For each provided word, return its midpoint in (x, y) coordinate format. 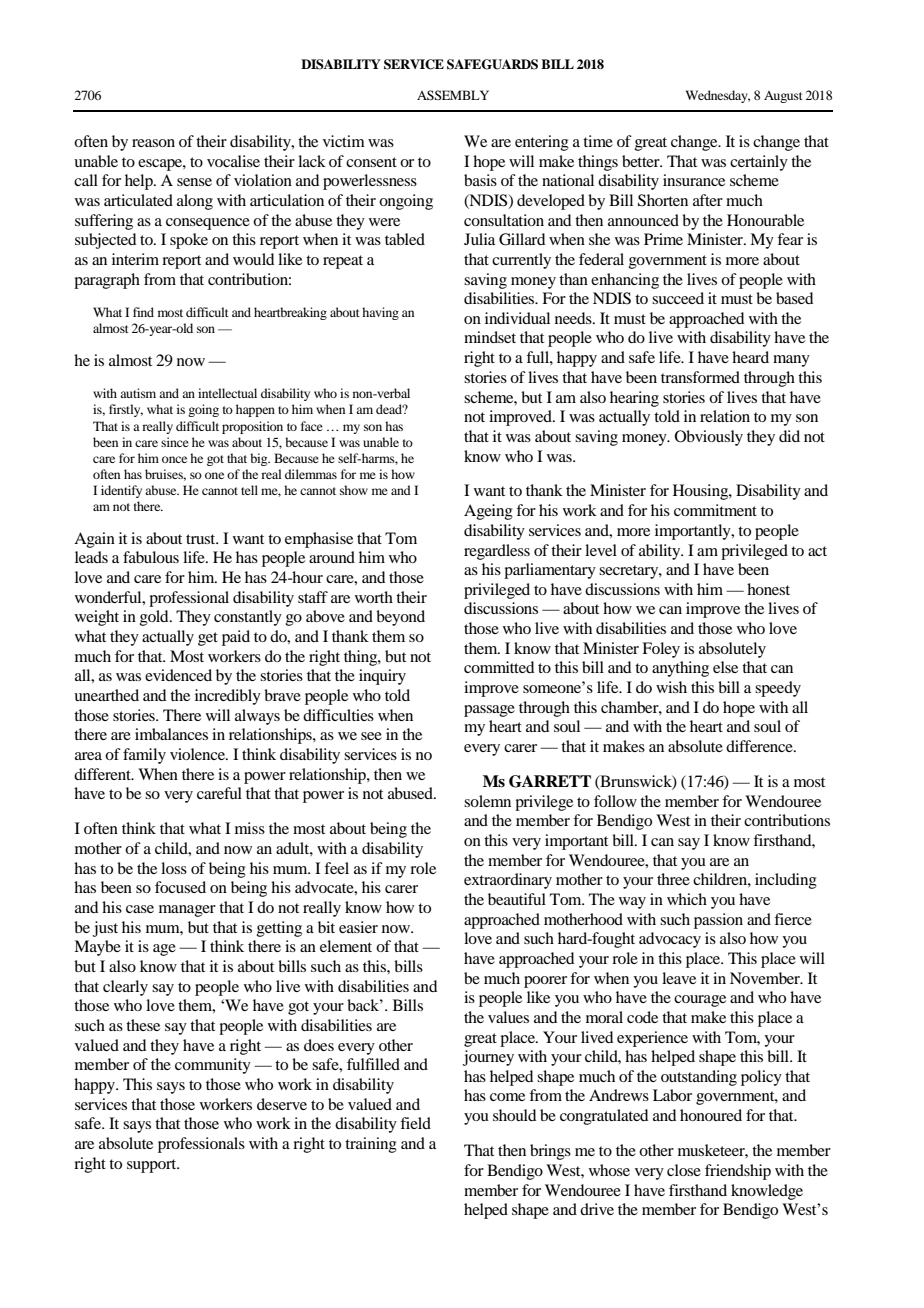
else (725, 667)
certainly (759, 163)
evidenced (178, 675)
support (153, 1166)
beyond (400, 618)
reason (153, 143)
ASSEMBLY (453, 95)
